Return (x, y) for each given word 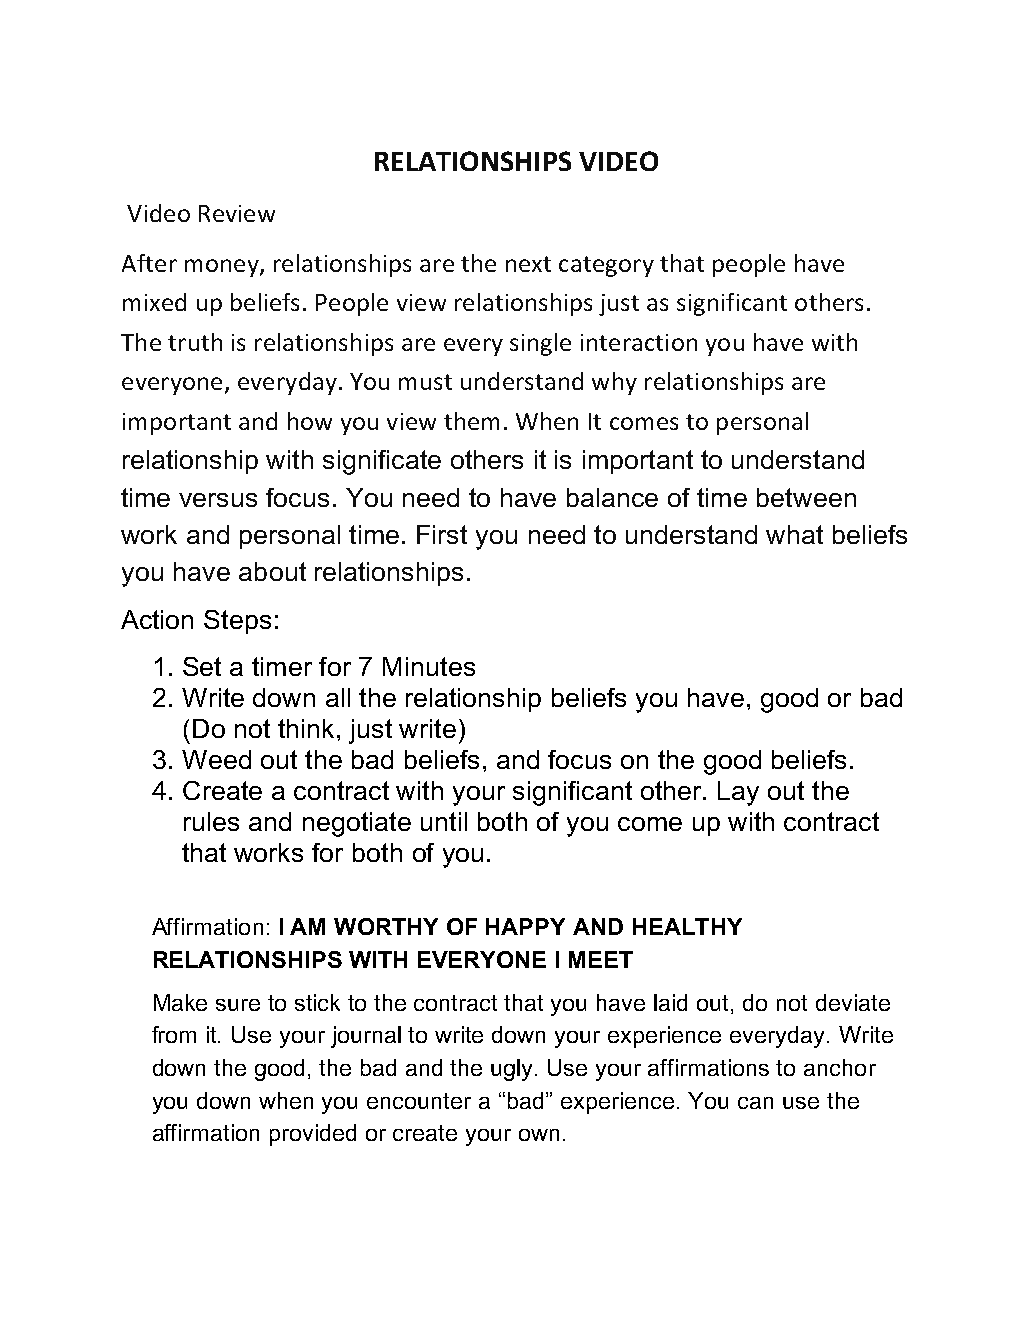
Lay (738, 793)
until (444, 821)
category (606, 266)
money (223, 268)
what (794, 534)
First (442, 534)
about (272, 571)
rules (211, 821)
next (528, 264)
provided (313, 1135)
